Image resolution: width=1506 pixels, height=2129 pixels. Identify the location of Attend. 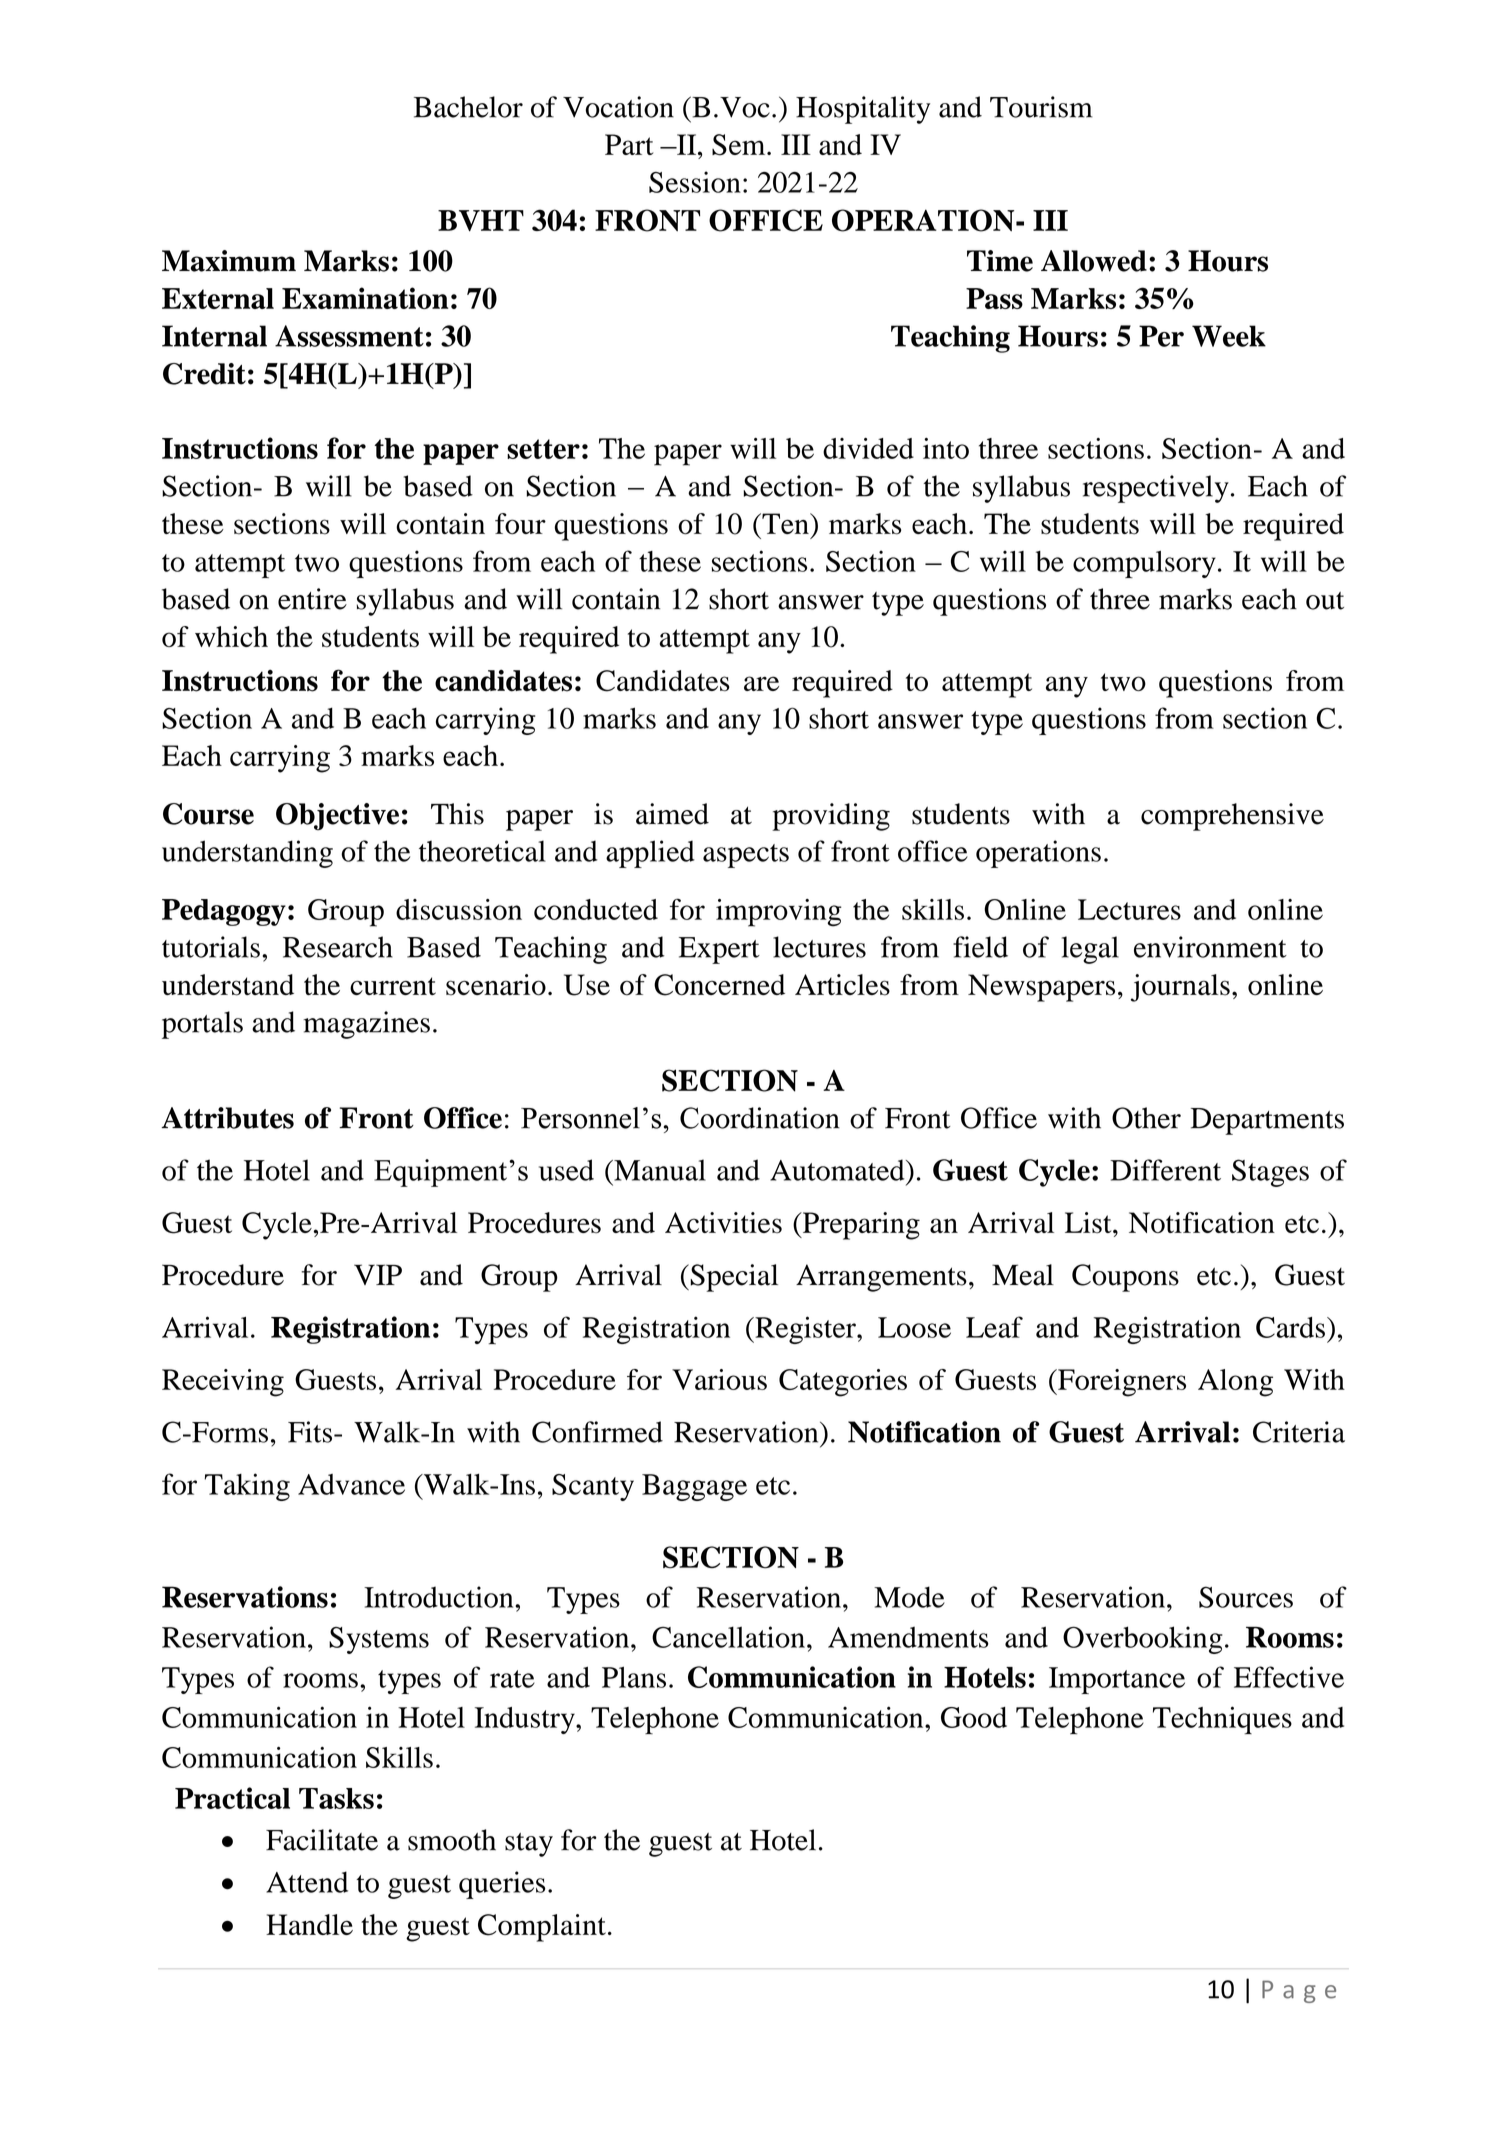
(307, 1882).
